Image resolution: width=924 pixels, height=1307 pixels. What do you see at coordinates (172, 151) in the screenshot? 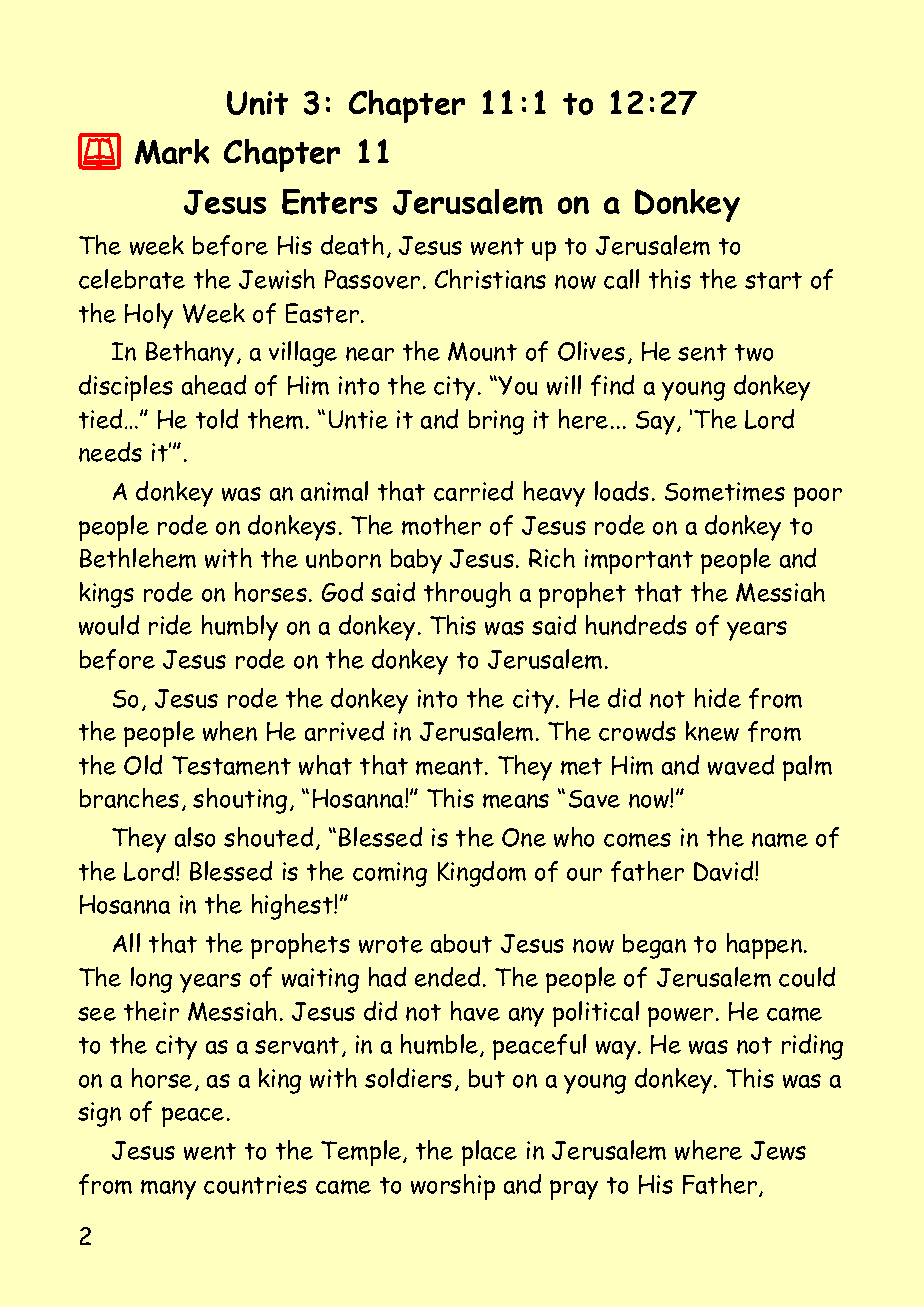
I see `Mark` at bounding box center [172, 151].
